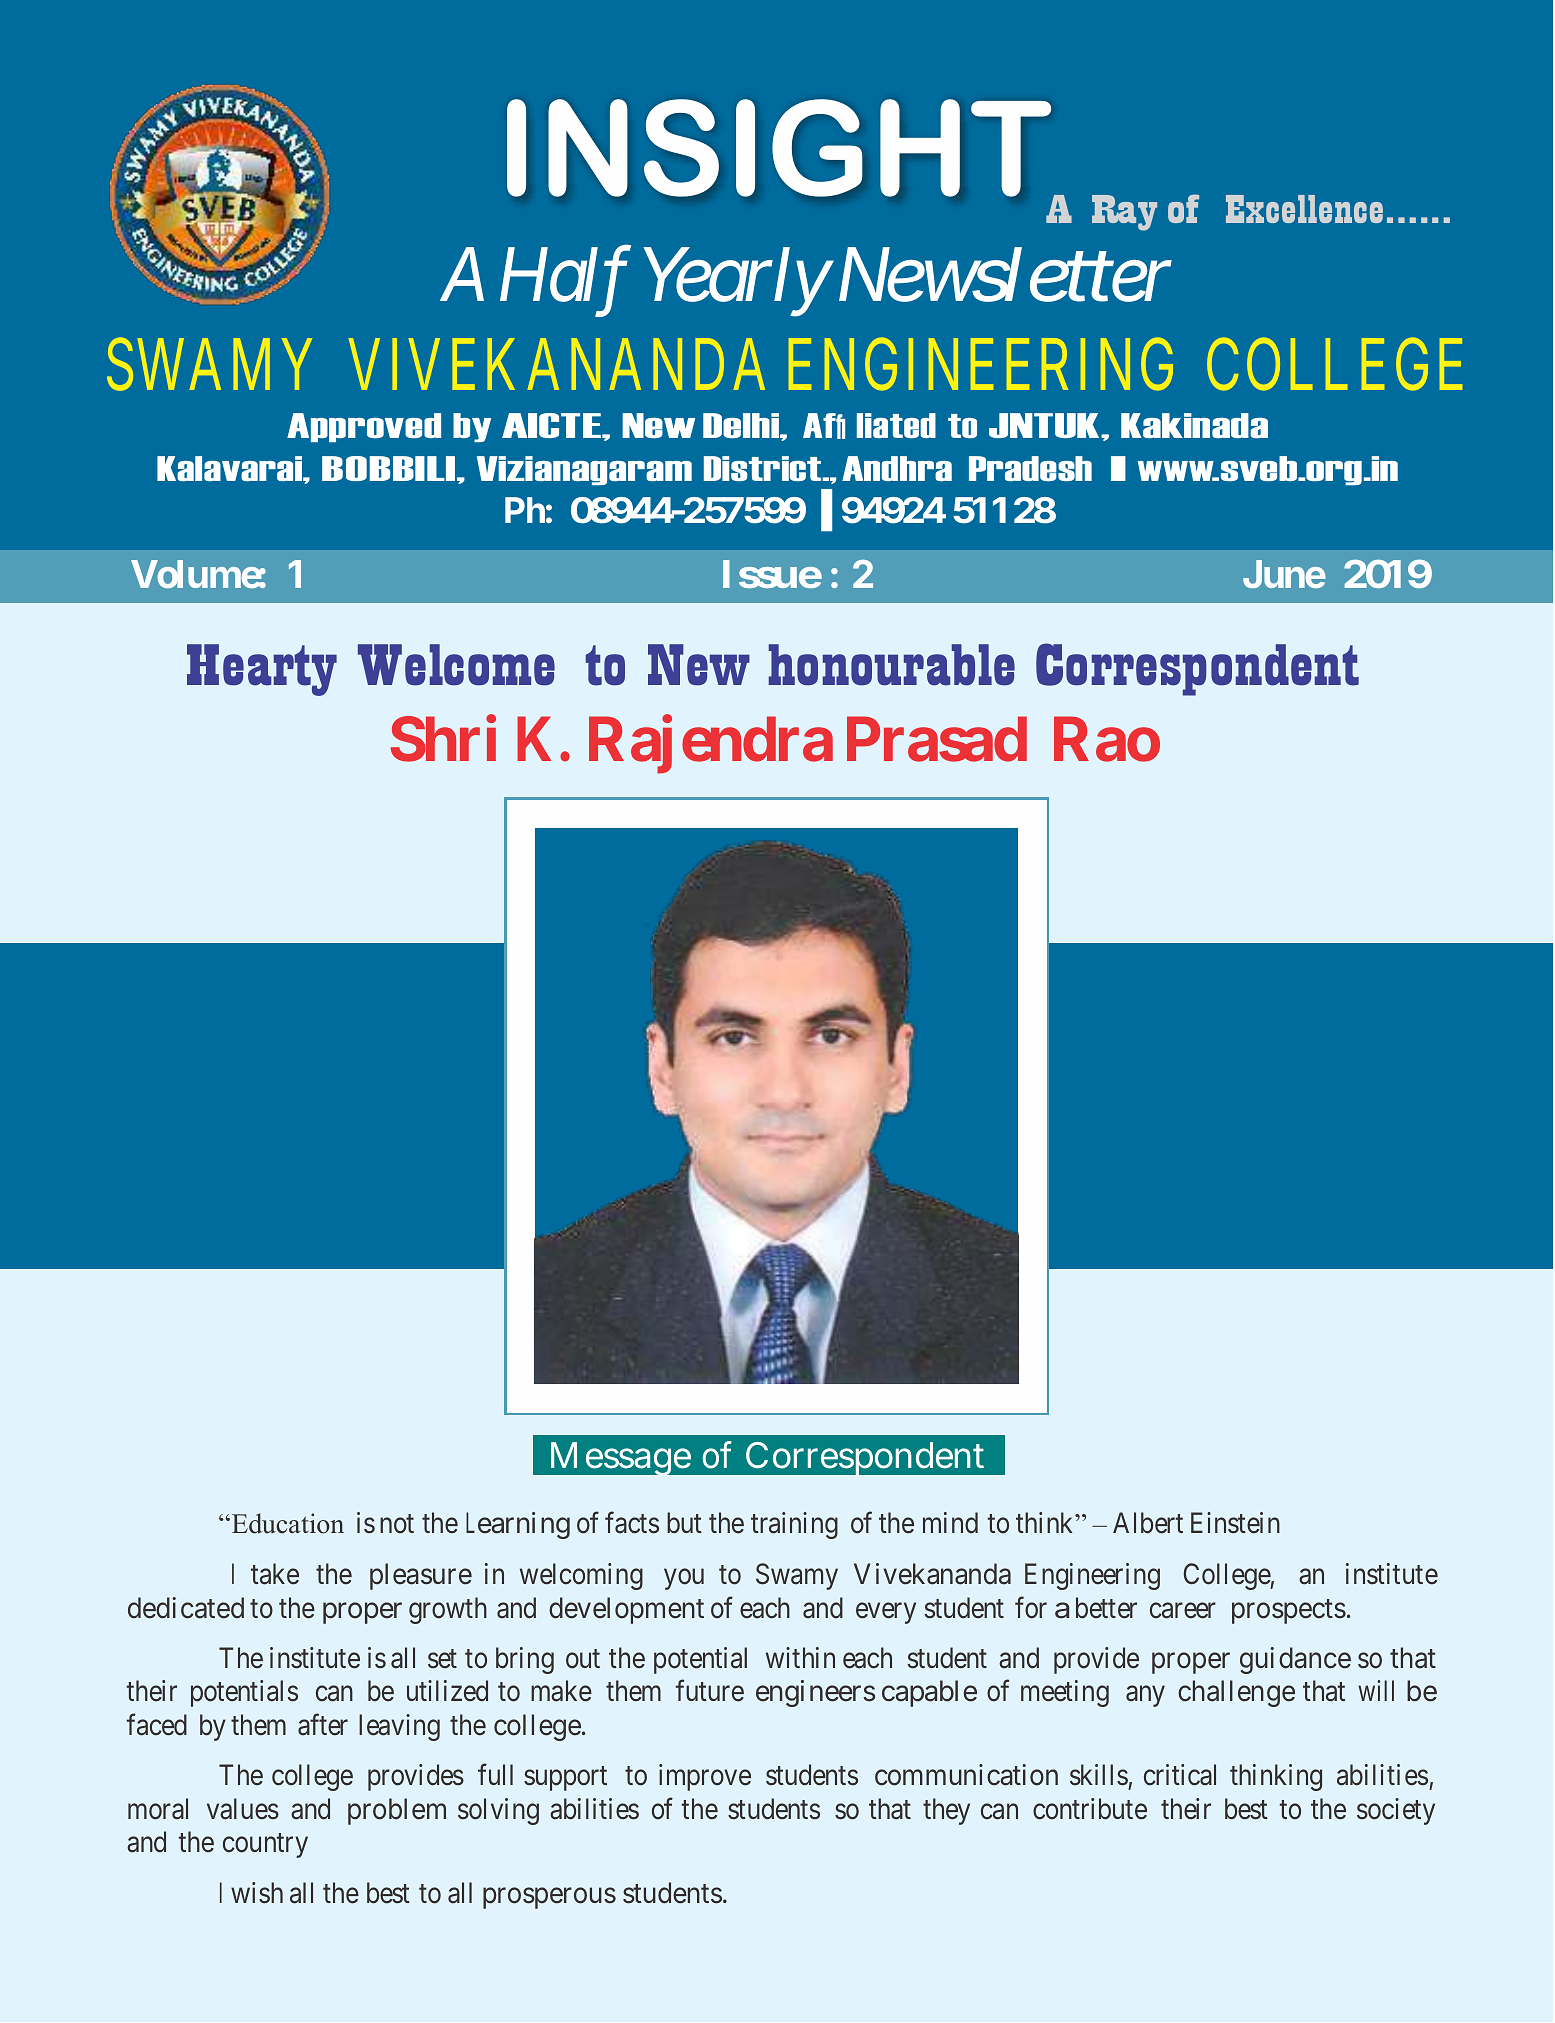 This screenshot has height=2023, width=1555. What do you see at coordinates (364, 427) in the screenshot?
I see `Approved` at bounding box center [364, 427].
